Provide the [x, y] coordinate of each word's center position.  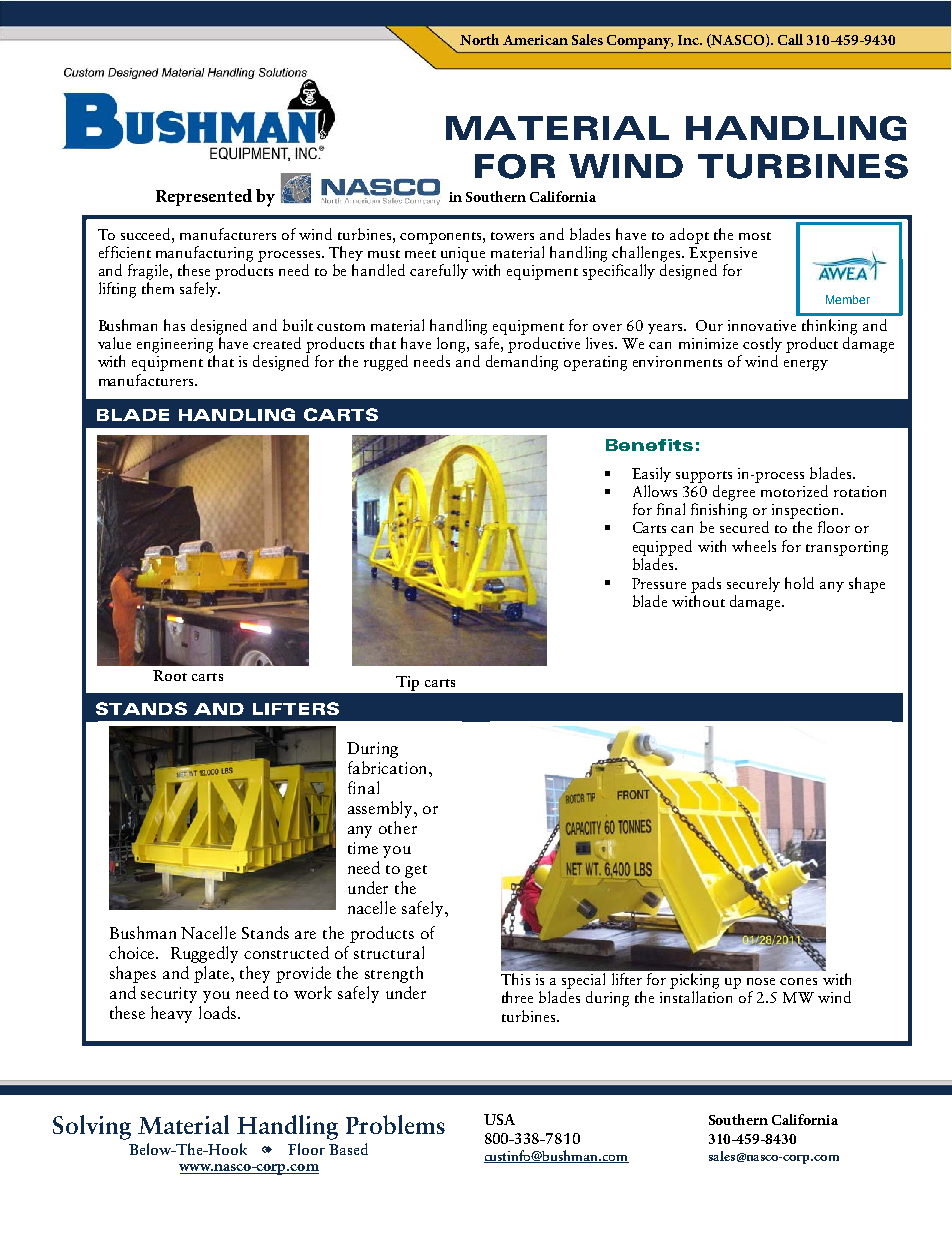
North [479, 39]
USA [499, 1119]
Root [170, 675]
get [416, 871]
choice [133, 952]
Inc [689, 40]
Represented [204, 197]
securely [753, 584]
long [452, 345]
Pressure [659, 583]
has [174, 325]
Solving [92, 1127]
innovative [762, 325]
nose [761, 981]
